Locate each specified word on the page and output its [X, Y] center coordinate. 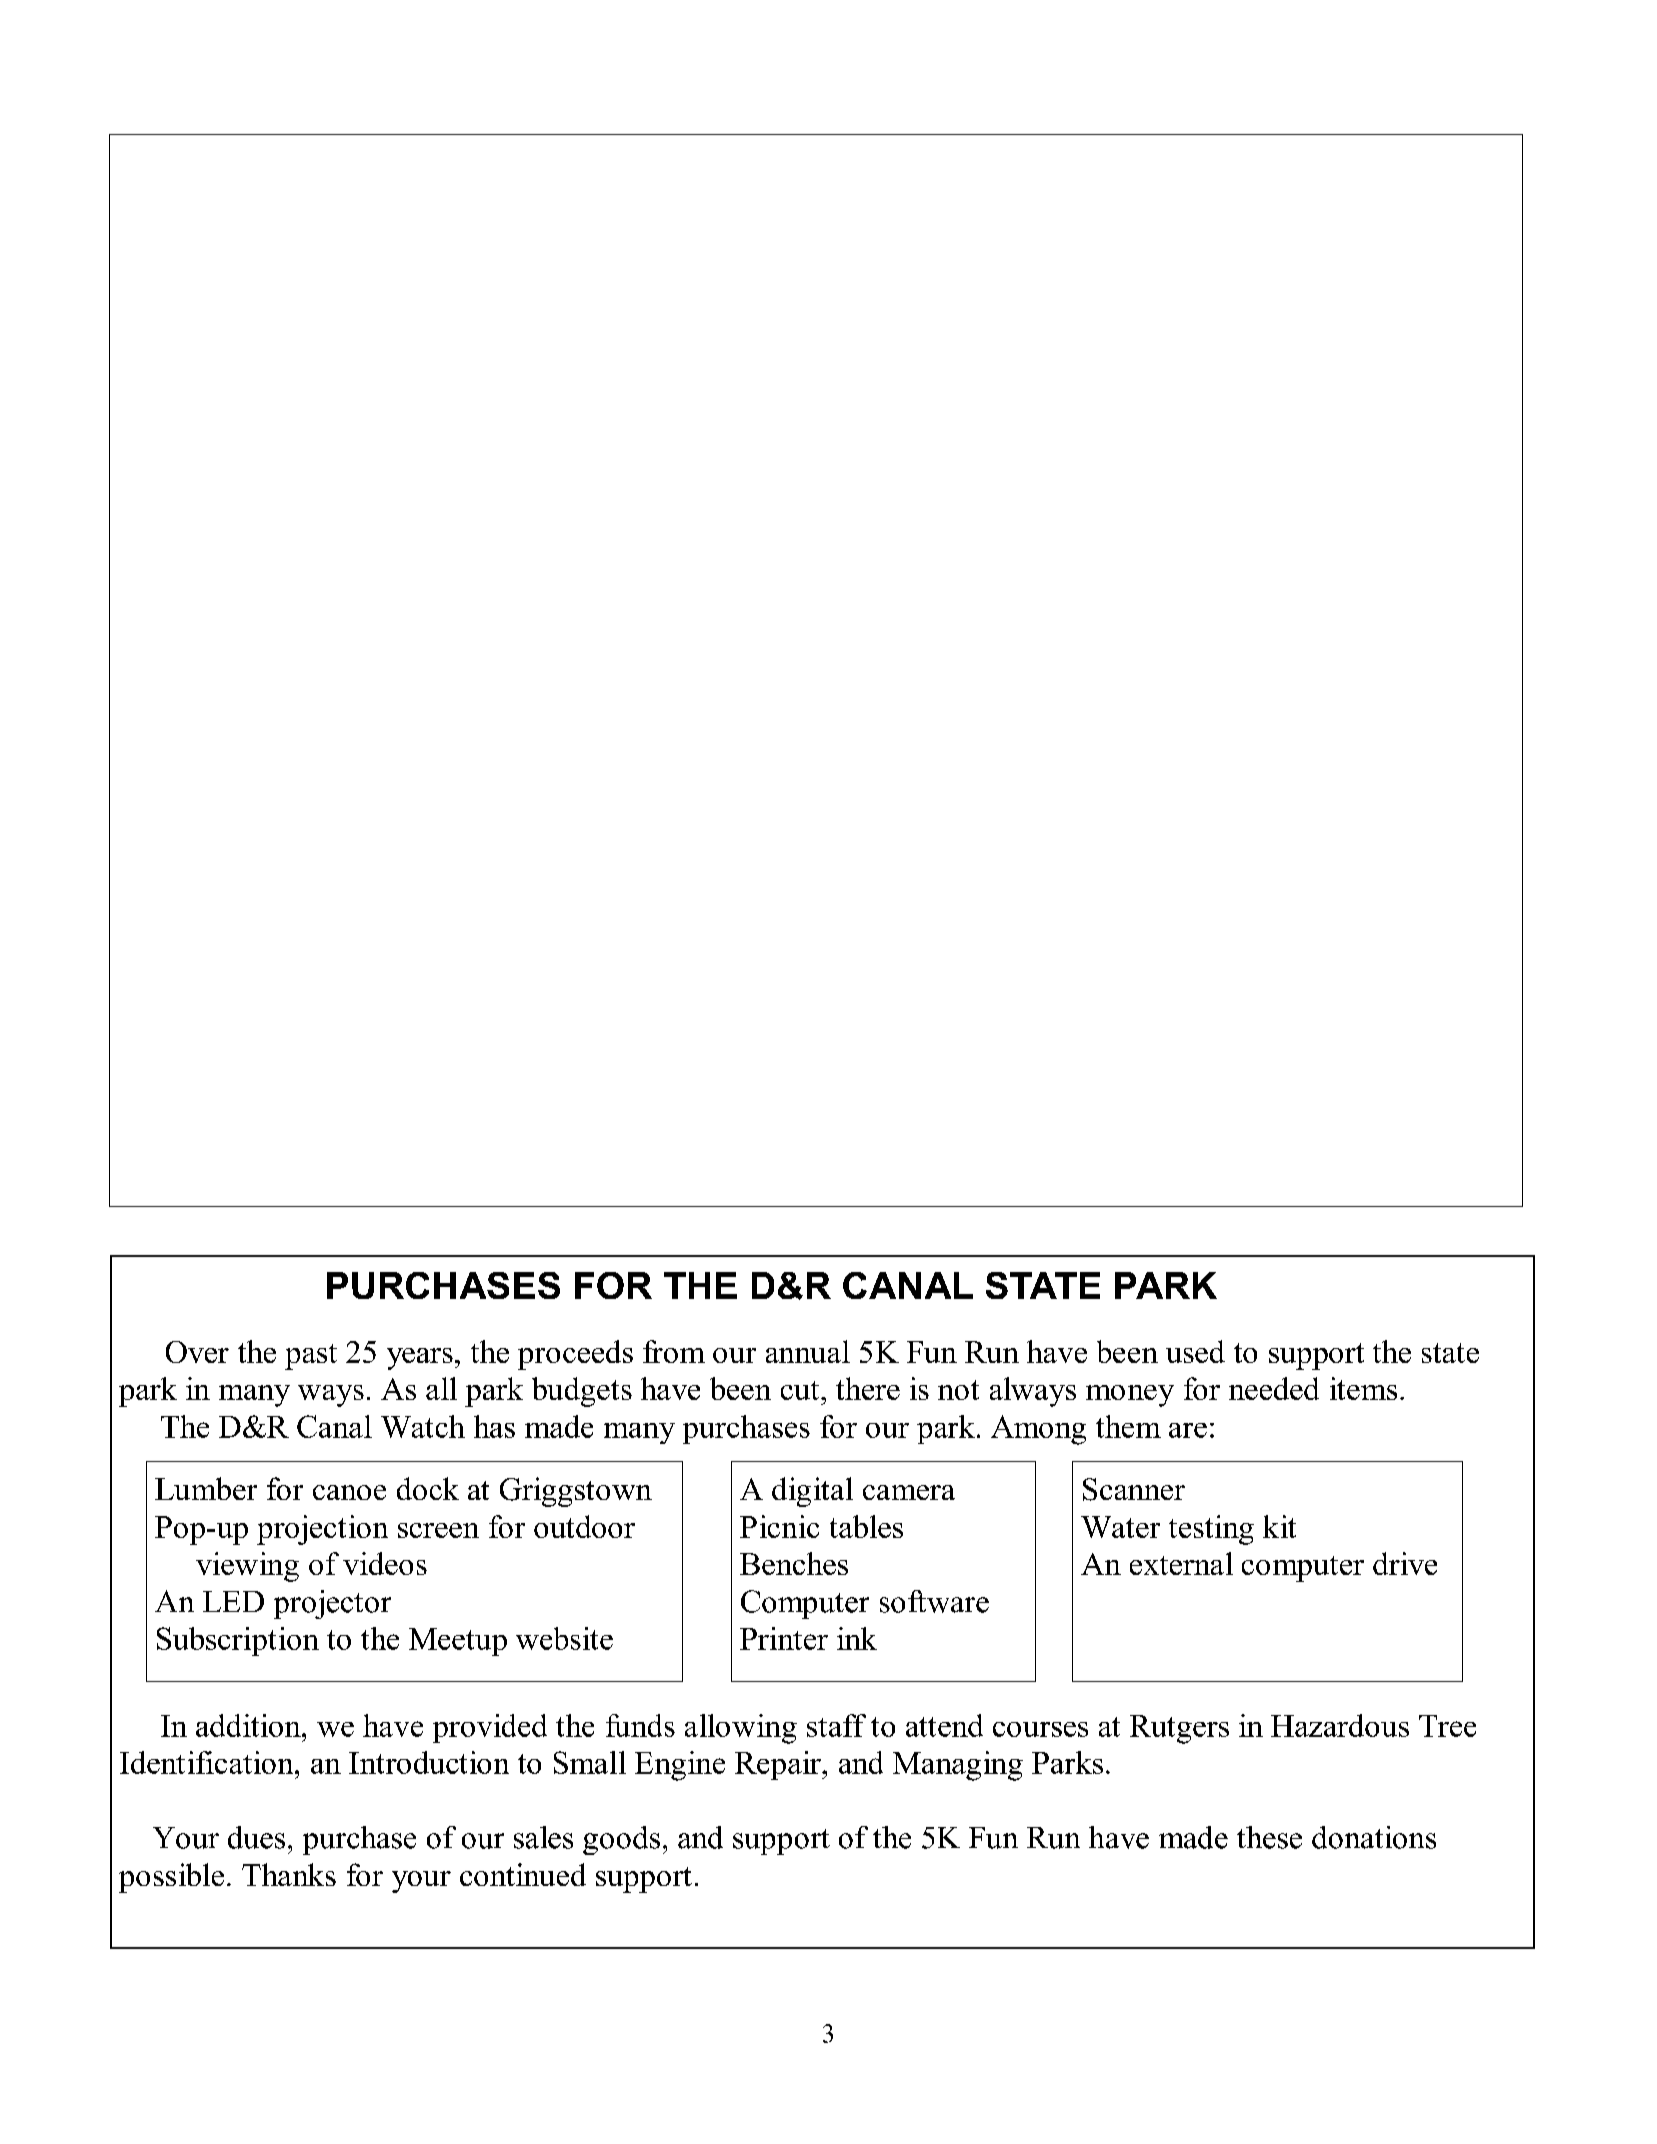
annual [808, 1351]
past [311, 1357]
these [1269, 1837]
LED [233, 1601]
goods [621, 1840]
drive [1405, 1563]
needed [1274, 1388]
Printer [784, 1638]
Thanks [289, 1874]
